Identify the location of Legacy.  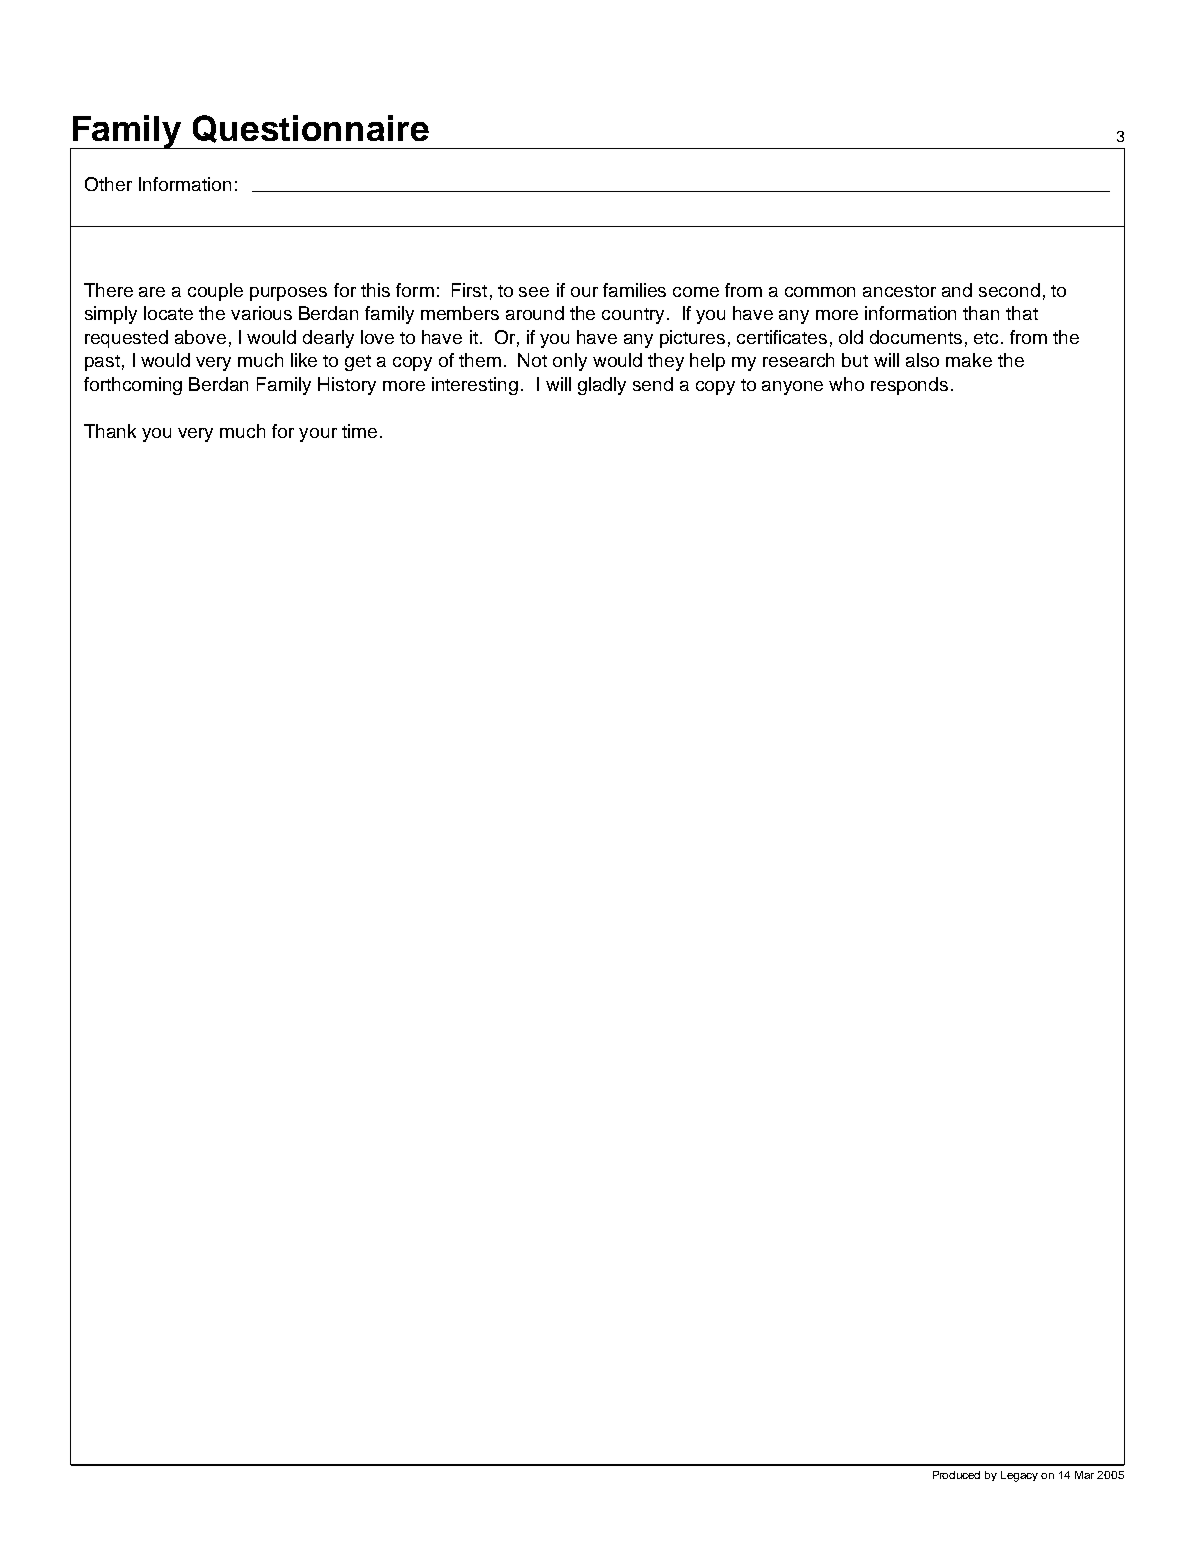
(1019, 1476).
